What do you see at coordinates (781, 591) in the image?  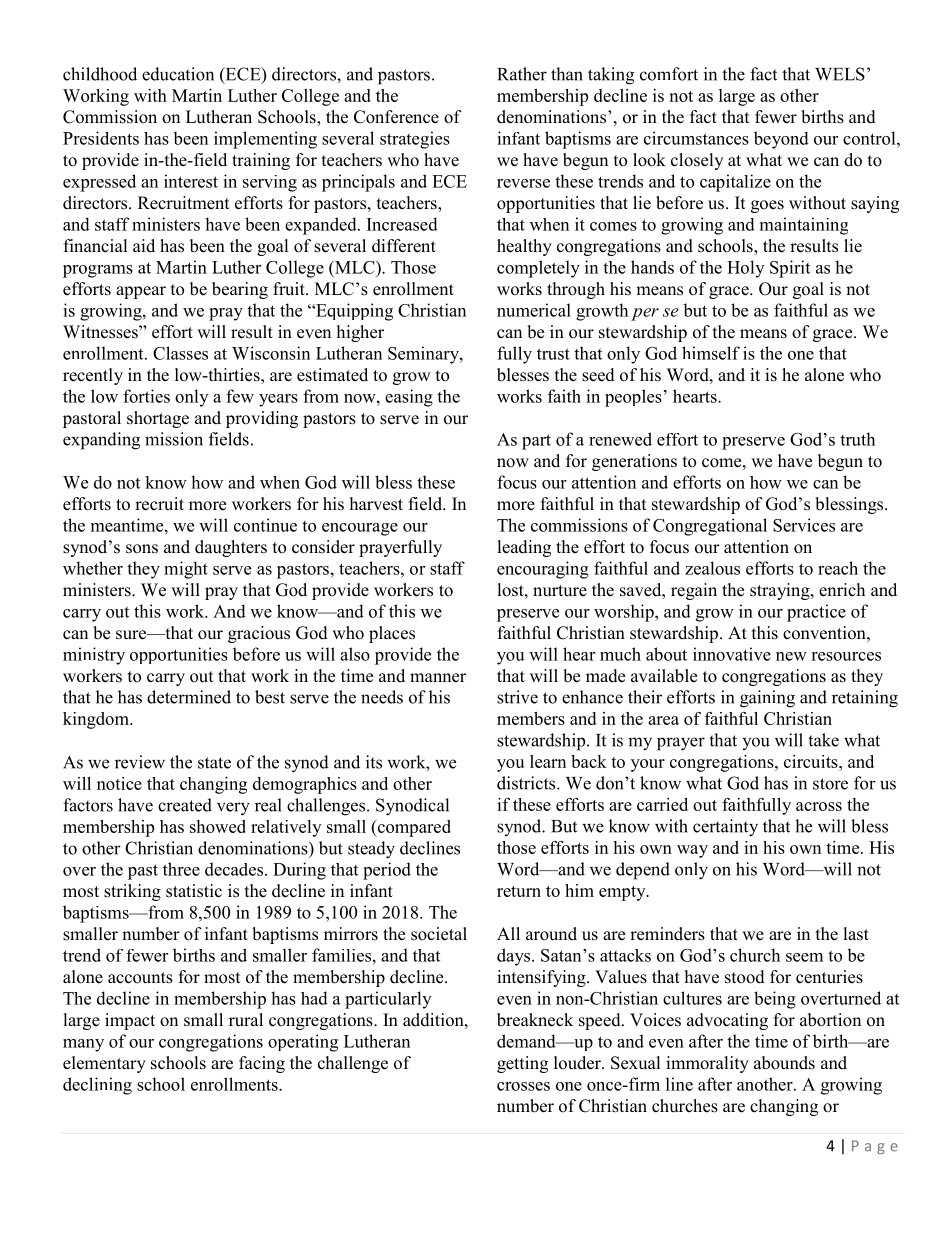 I see `straying` at bounding box center [781, 591].
